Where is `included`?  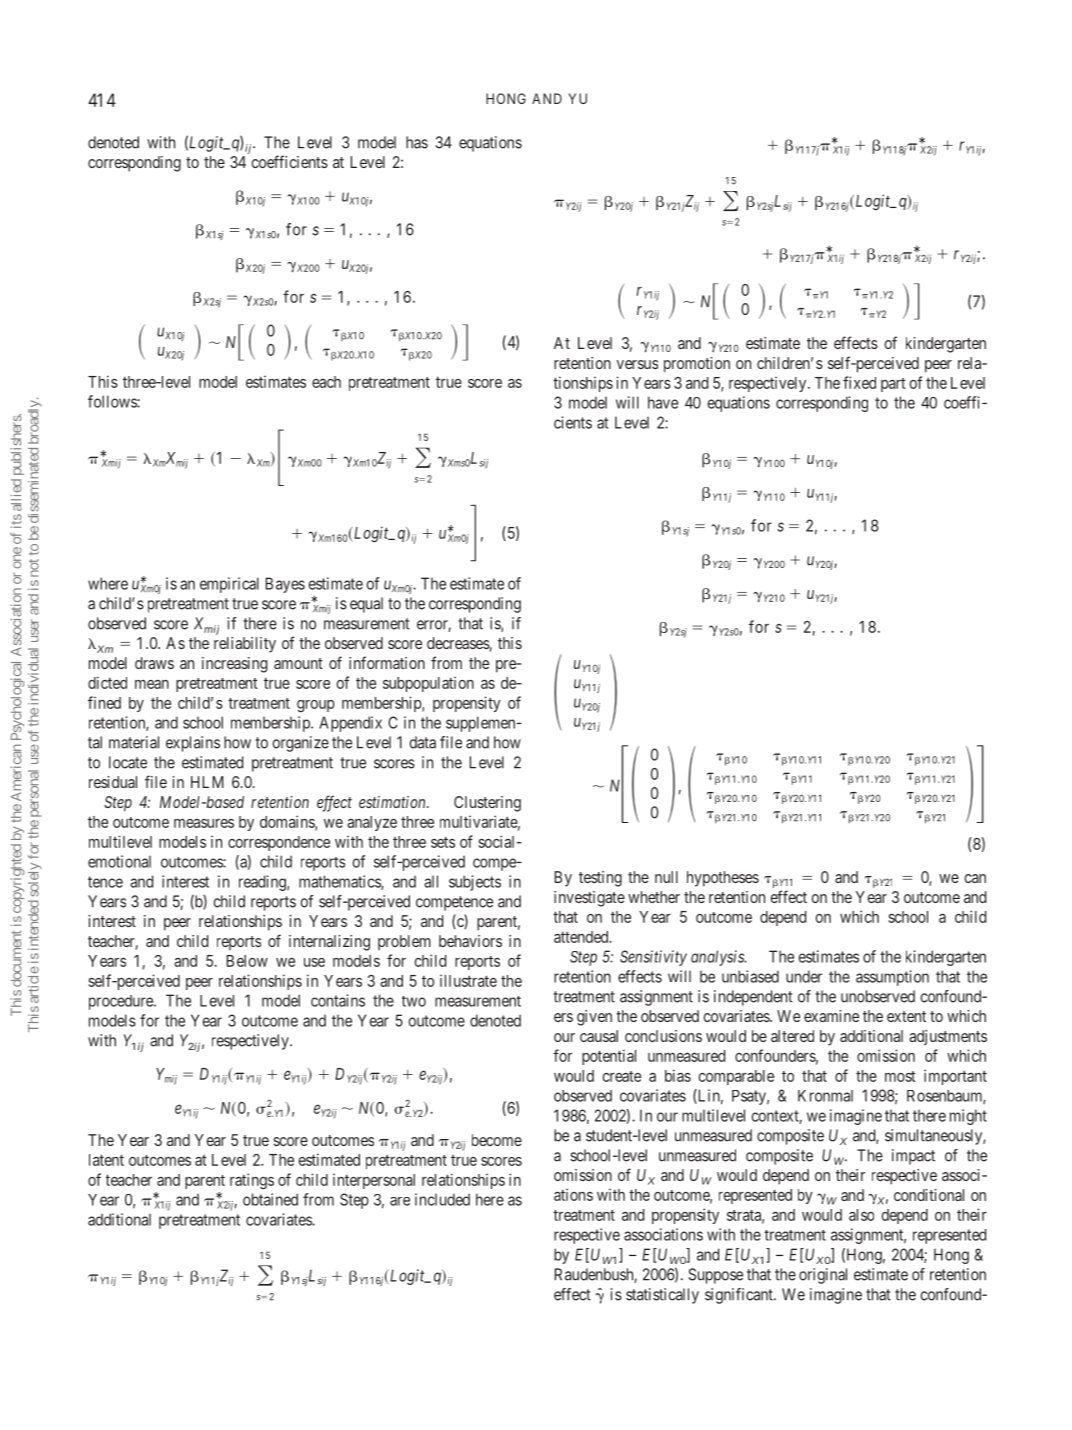 included is located at coordinates (442, 1199).
